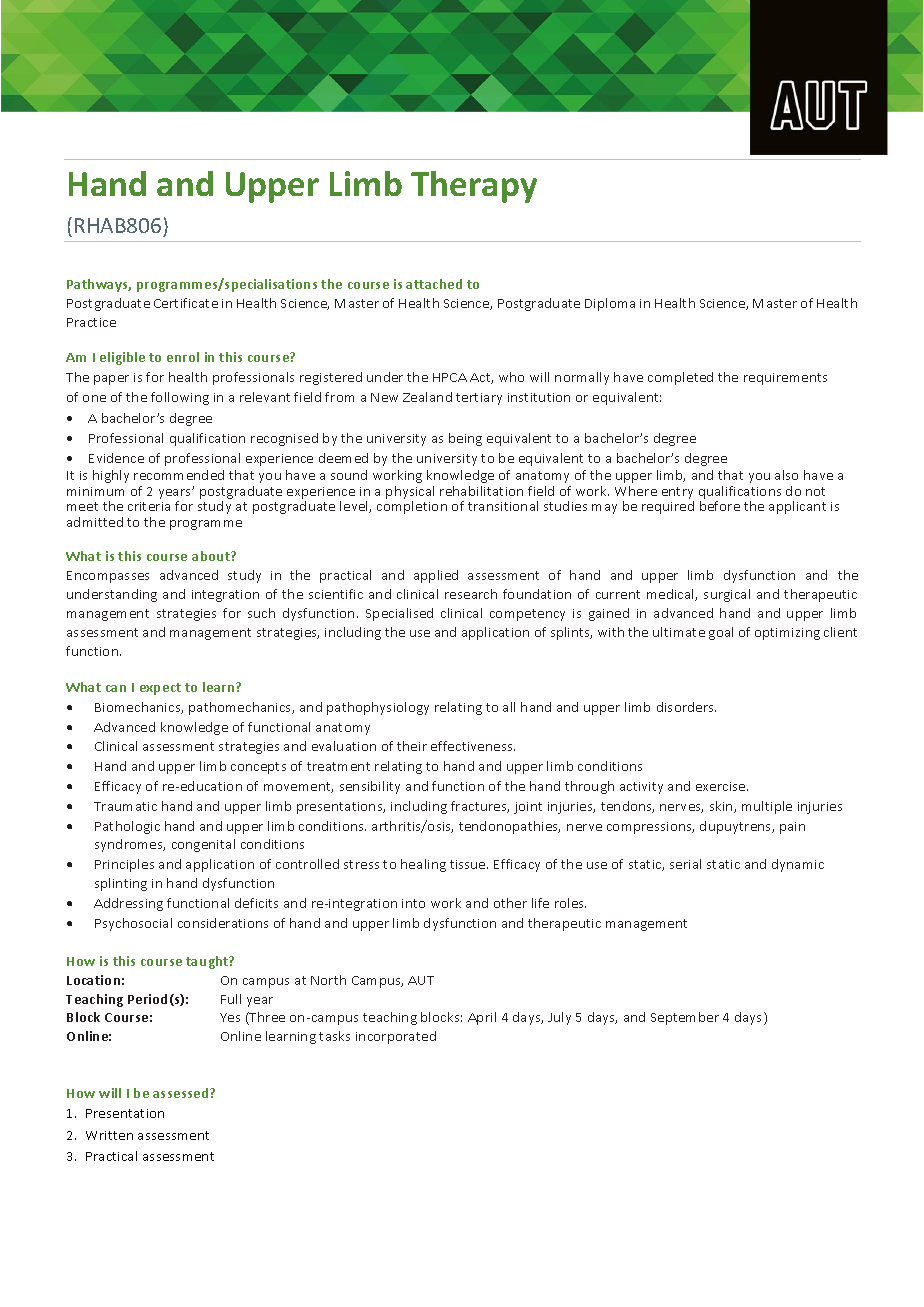  What do you see at coordinates (182, 1093) in the screenshot?
I see `assessed` at bounding box center [182, 1093].
